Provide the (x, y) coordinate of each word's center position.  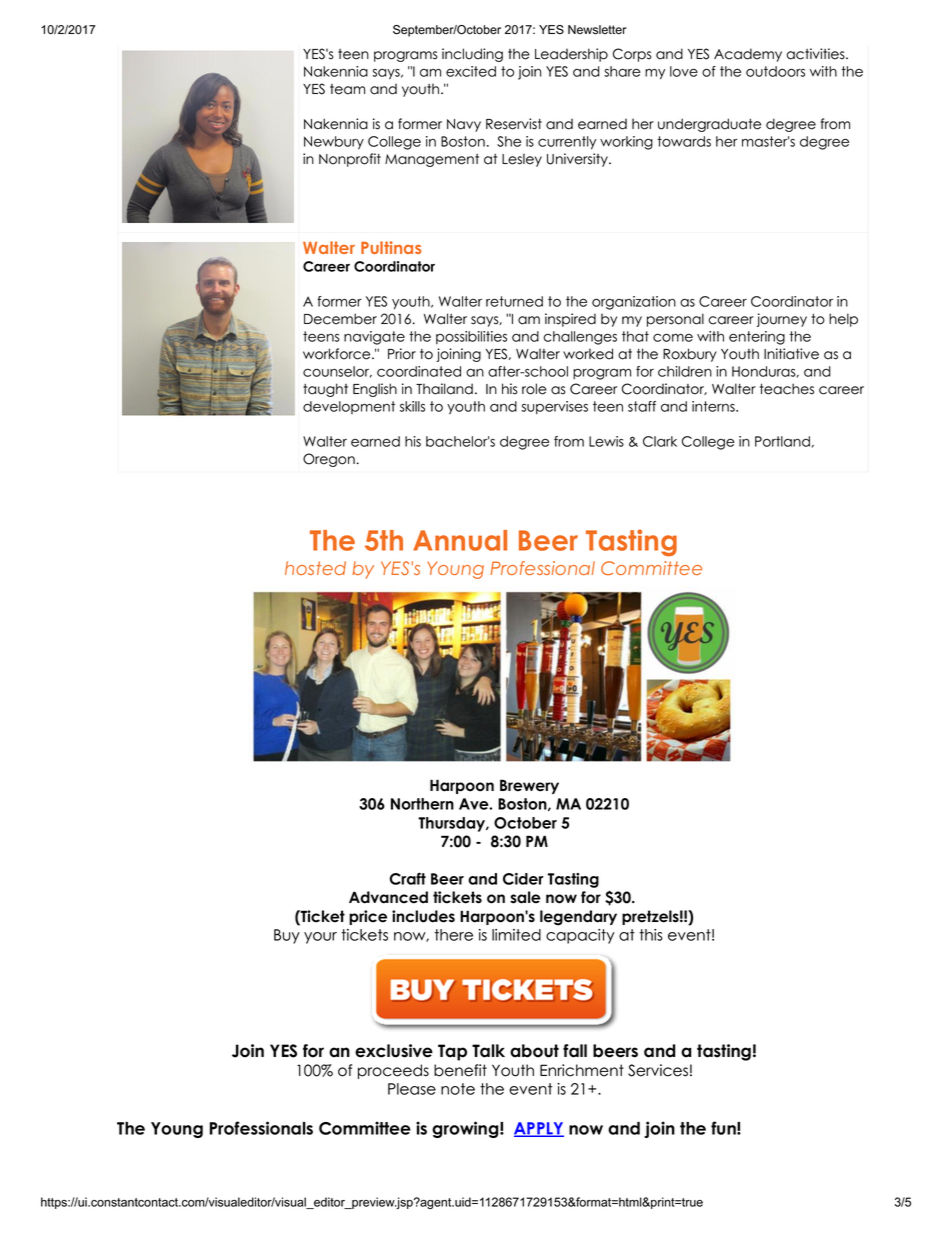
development (349, 407)
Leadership (571, 55)
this (651, 935)
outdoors (775, 71)
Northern (422, 804)
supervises (554, 407)
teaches (787, 389)
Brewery (529, 786)
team (347, 89)
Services (658, 1070)
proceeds (393, 1071)
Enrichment (582, 1070)
